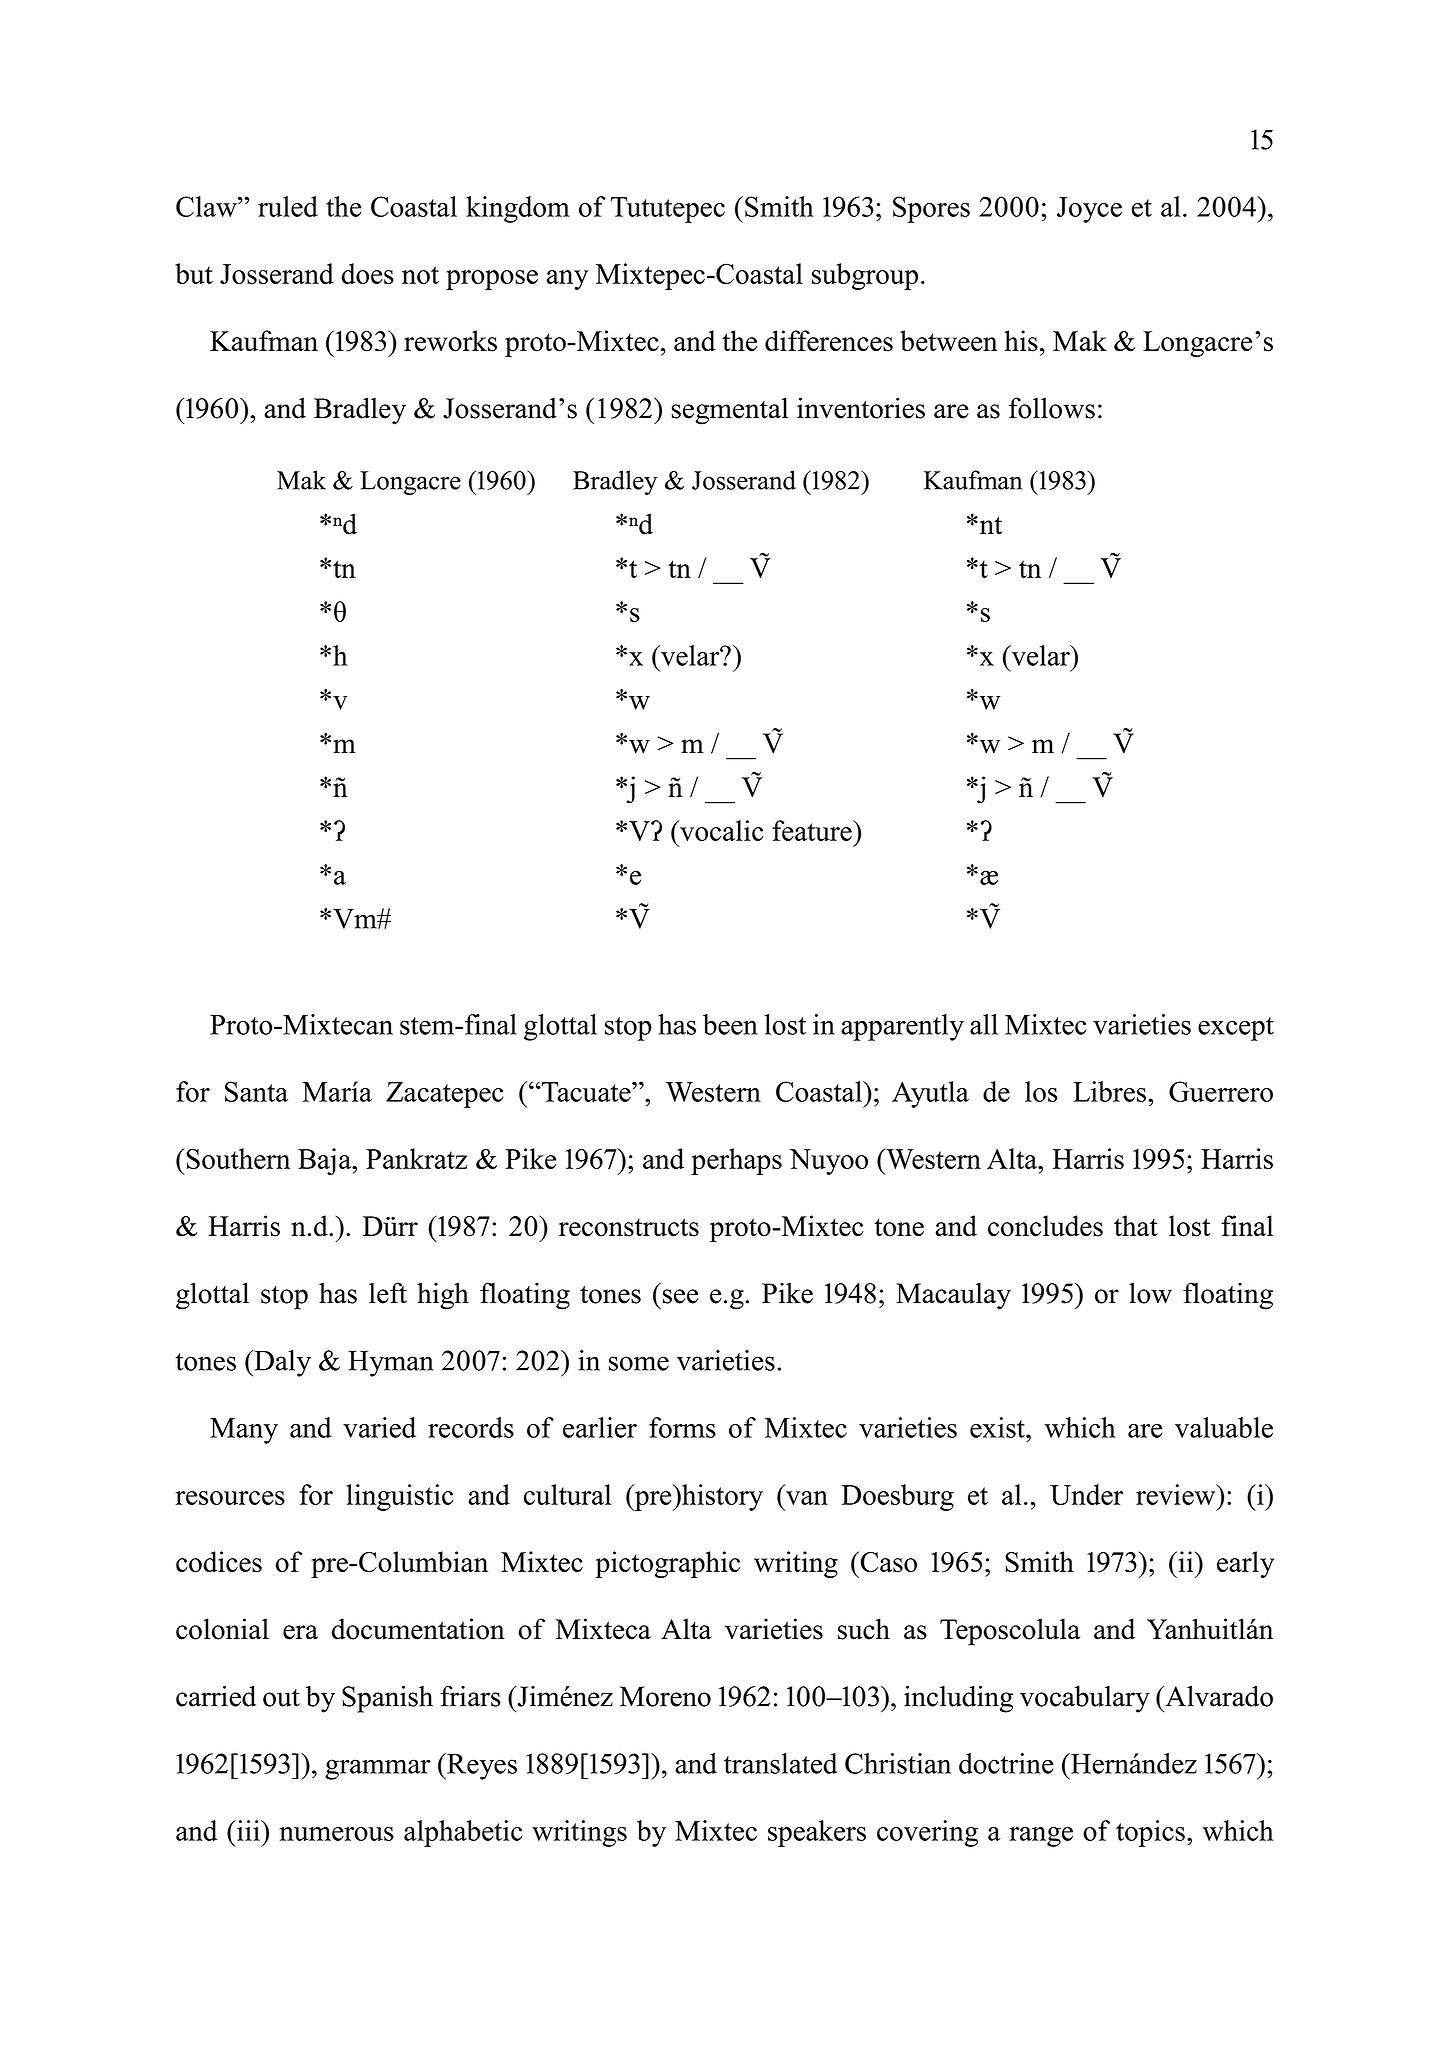 The image size is (1449, 2049). Describe the element at coordinates (288, 206) in the image. I see `ruled` at that location.
